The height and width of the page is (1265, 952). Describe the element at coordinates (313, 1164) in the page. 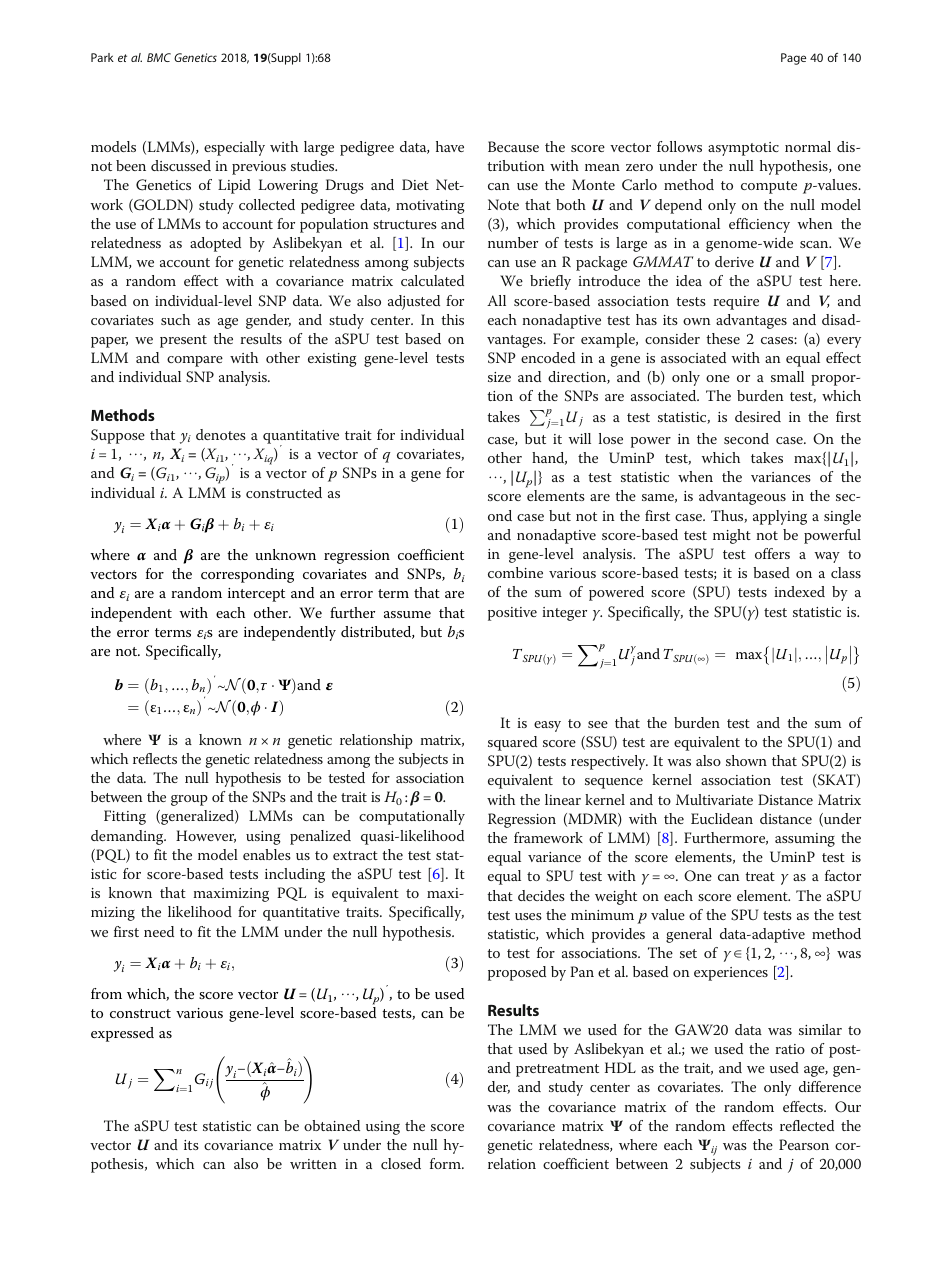

I see `written` at that location.
